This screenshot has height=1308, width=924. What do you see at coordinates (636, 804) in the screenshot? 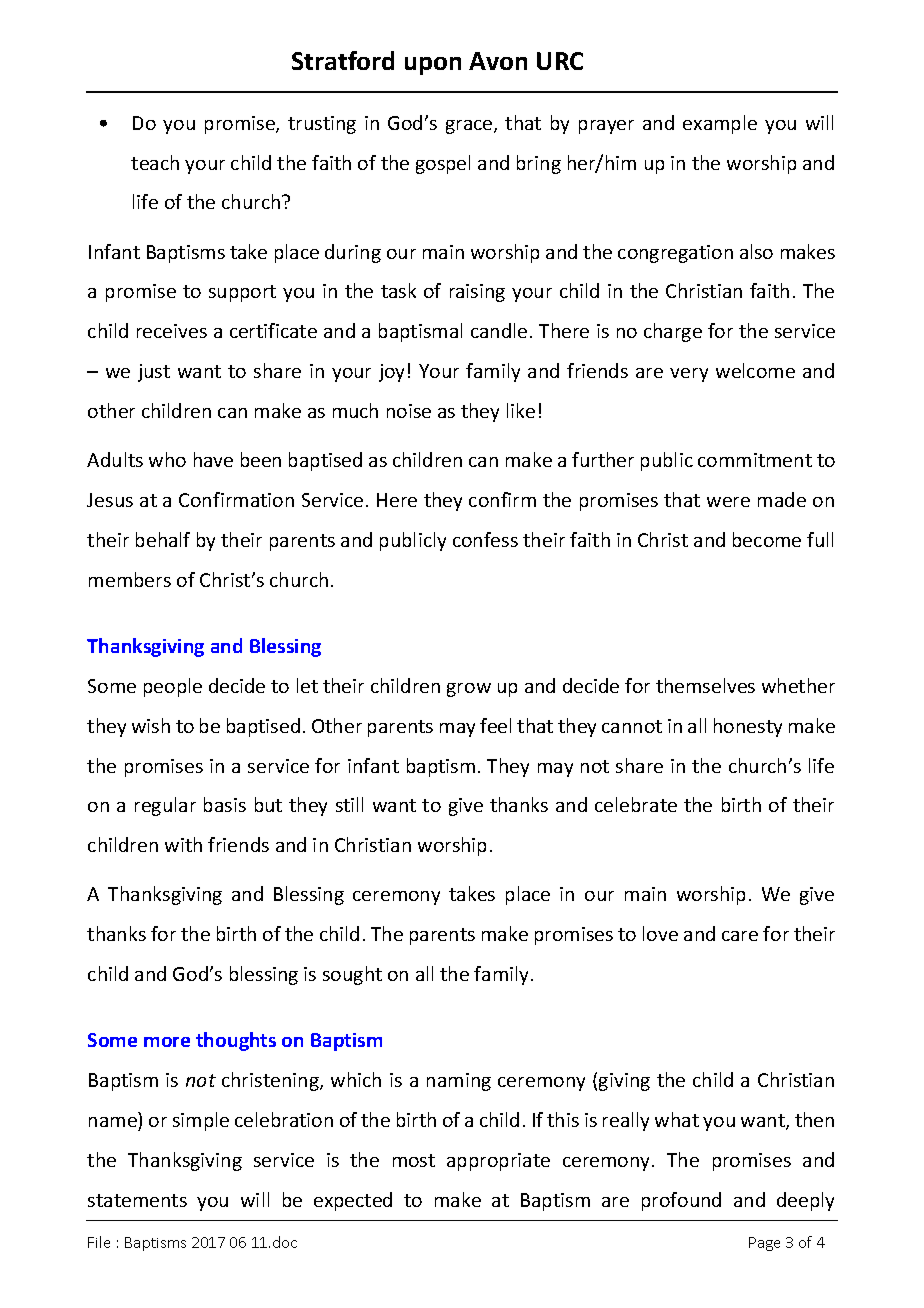
I see `celebrate` at bounding box center [636, 804].
